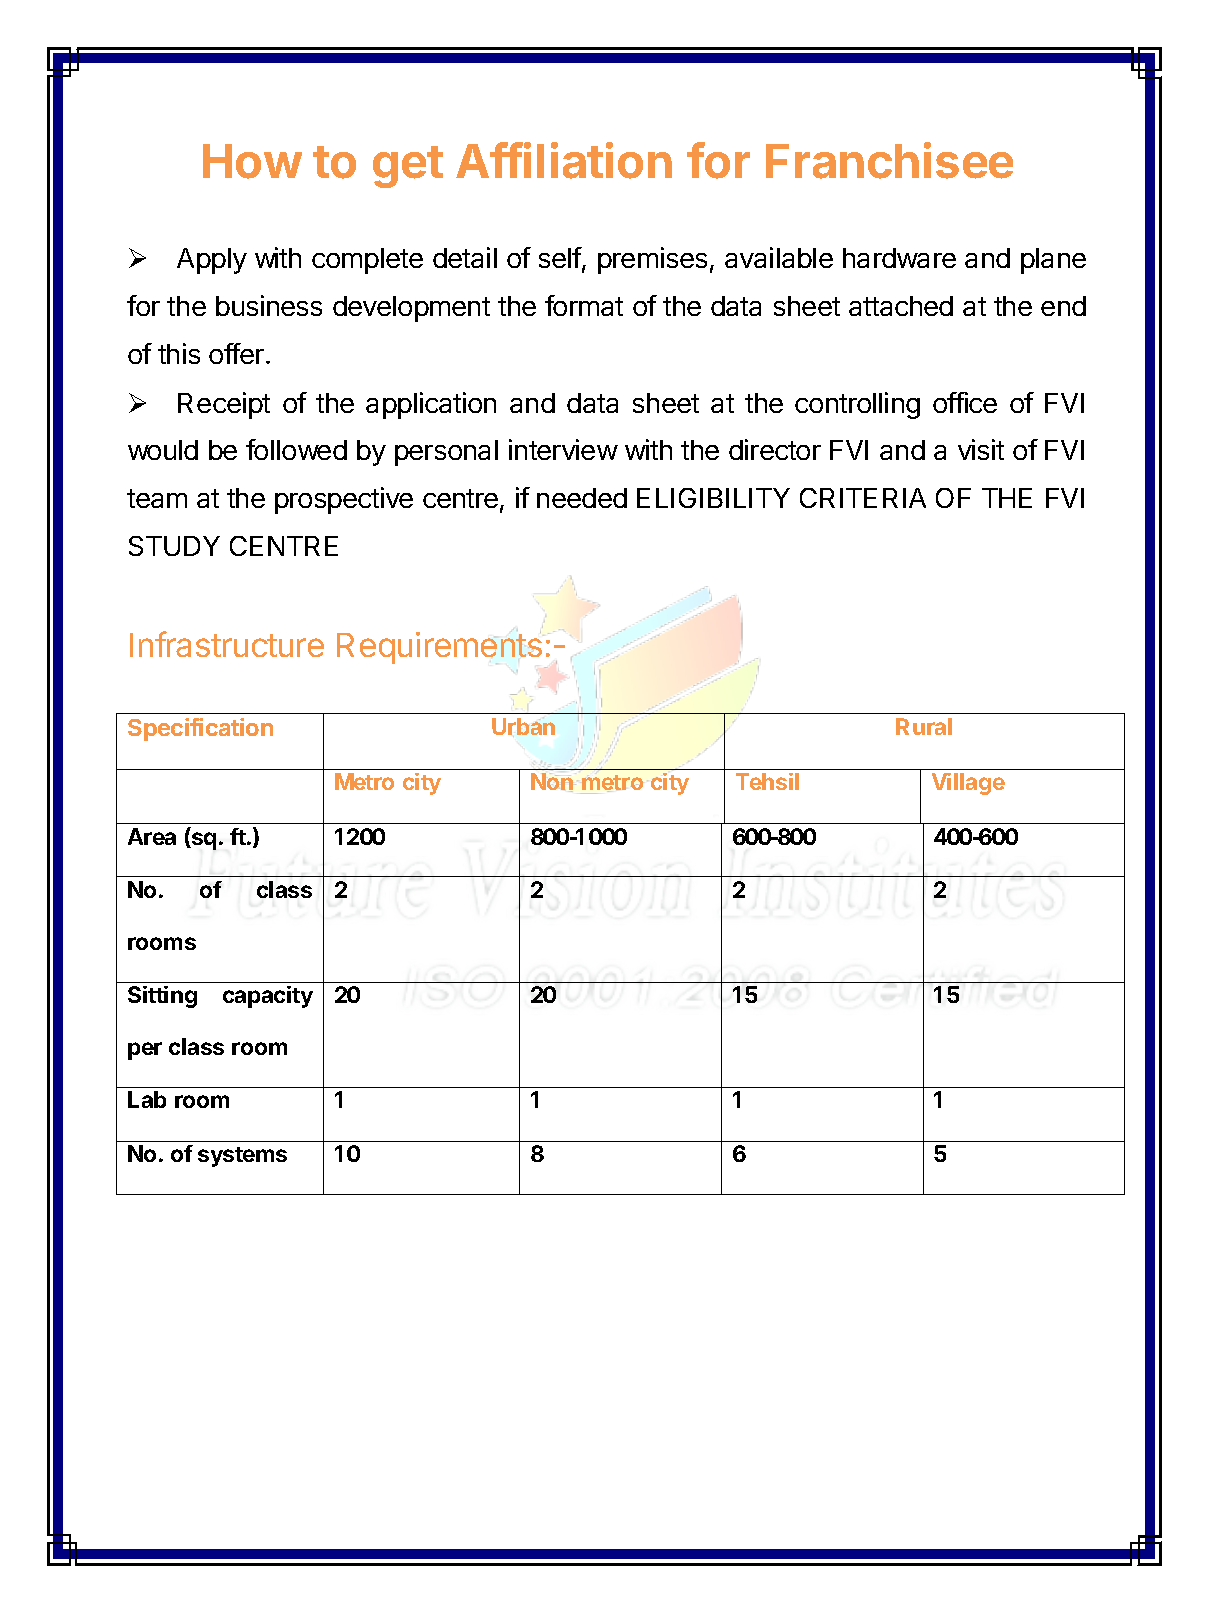 This image has height=1612, width=1208. I want to click on Non, so click(553, 782).
